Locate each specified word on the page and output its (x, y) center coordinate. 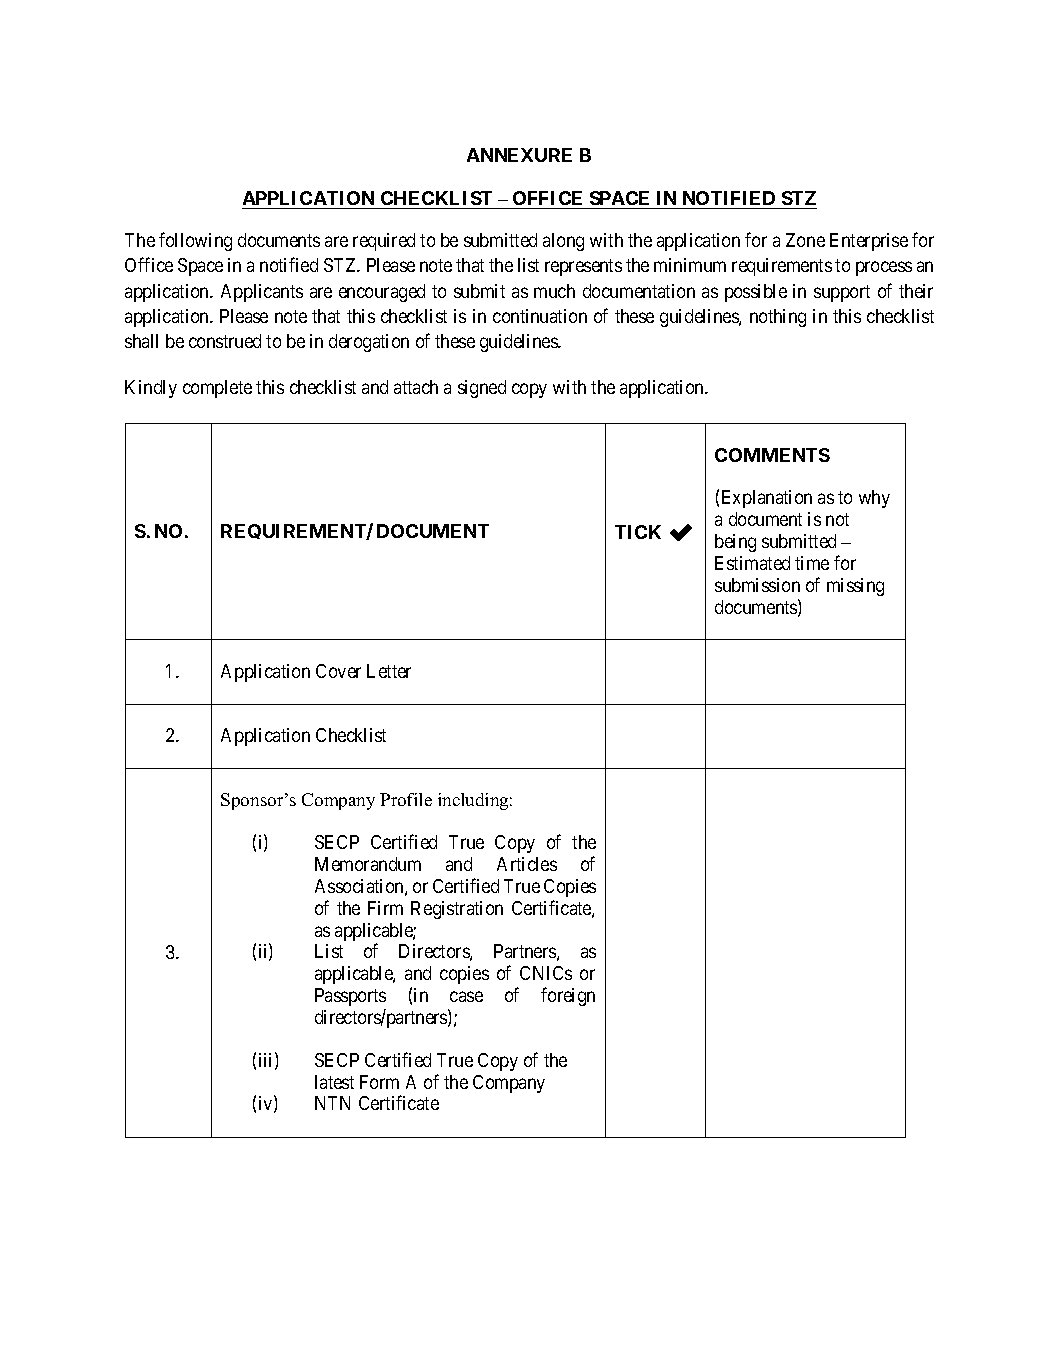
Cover (338, 671)
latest (334, 1082)
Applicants (262, 293)
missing (855, 587)
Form (379, 1082)
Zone (805, 240)
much (554, 291)
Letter (389, 671)
